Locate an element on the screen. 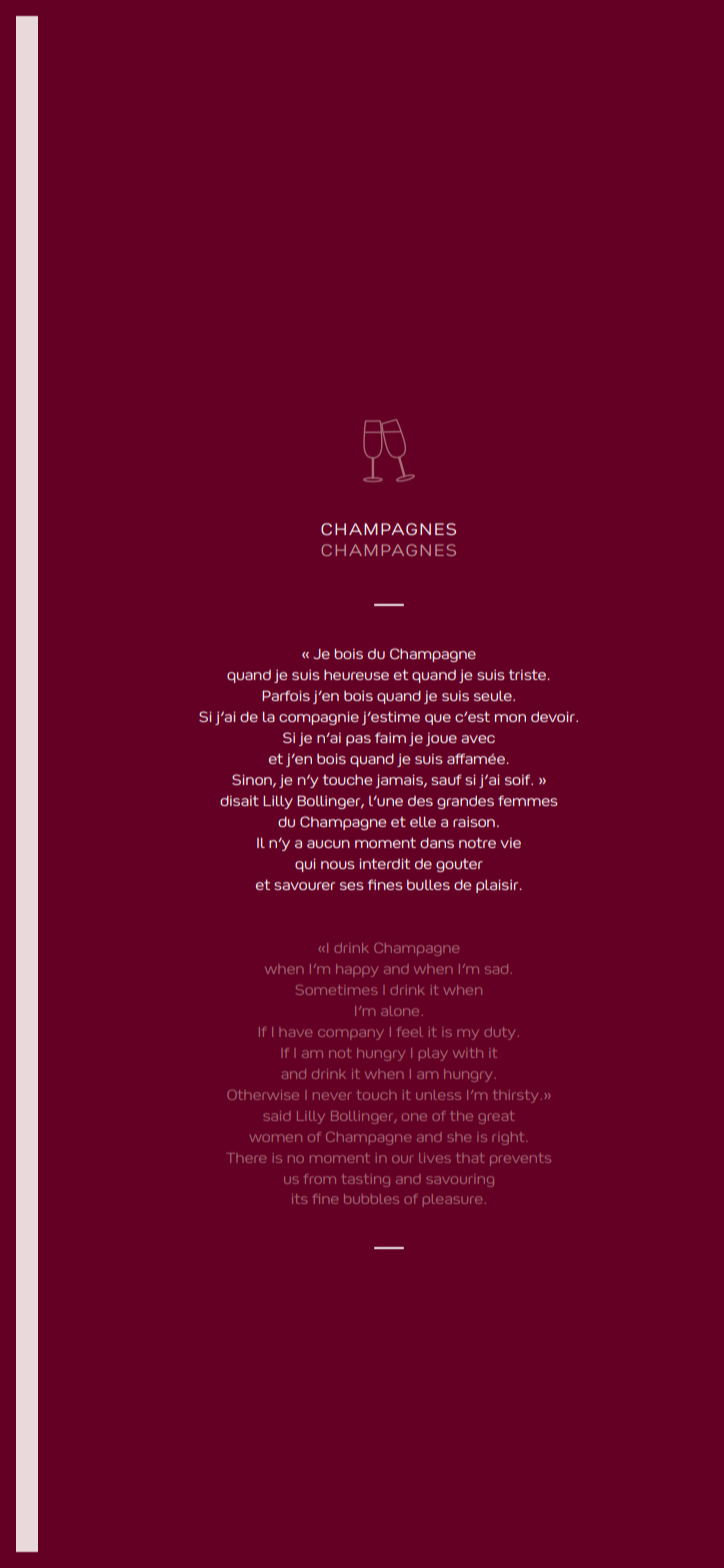  pas is located at coordinates (358, 740).
